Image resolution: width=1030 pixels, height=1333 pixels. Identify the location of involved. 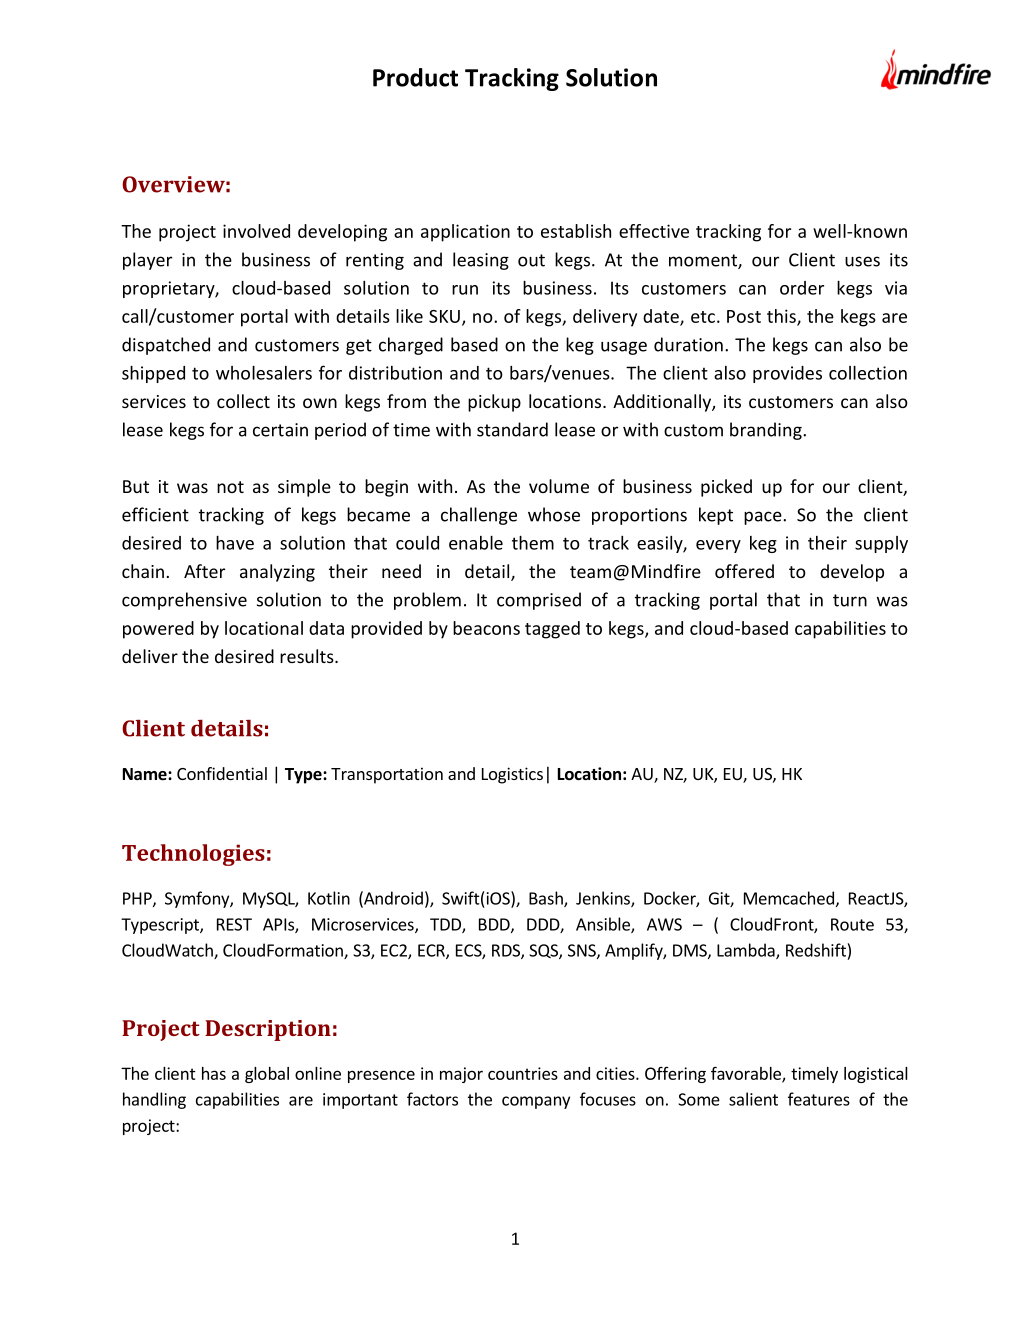
(256, 231).
